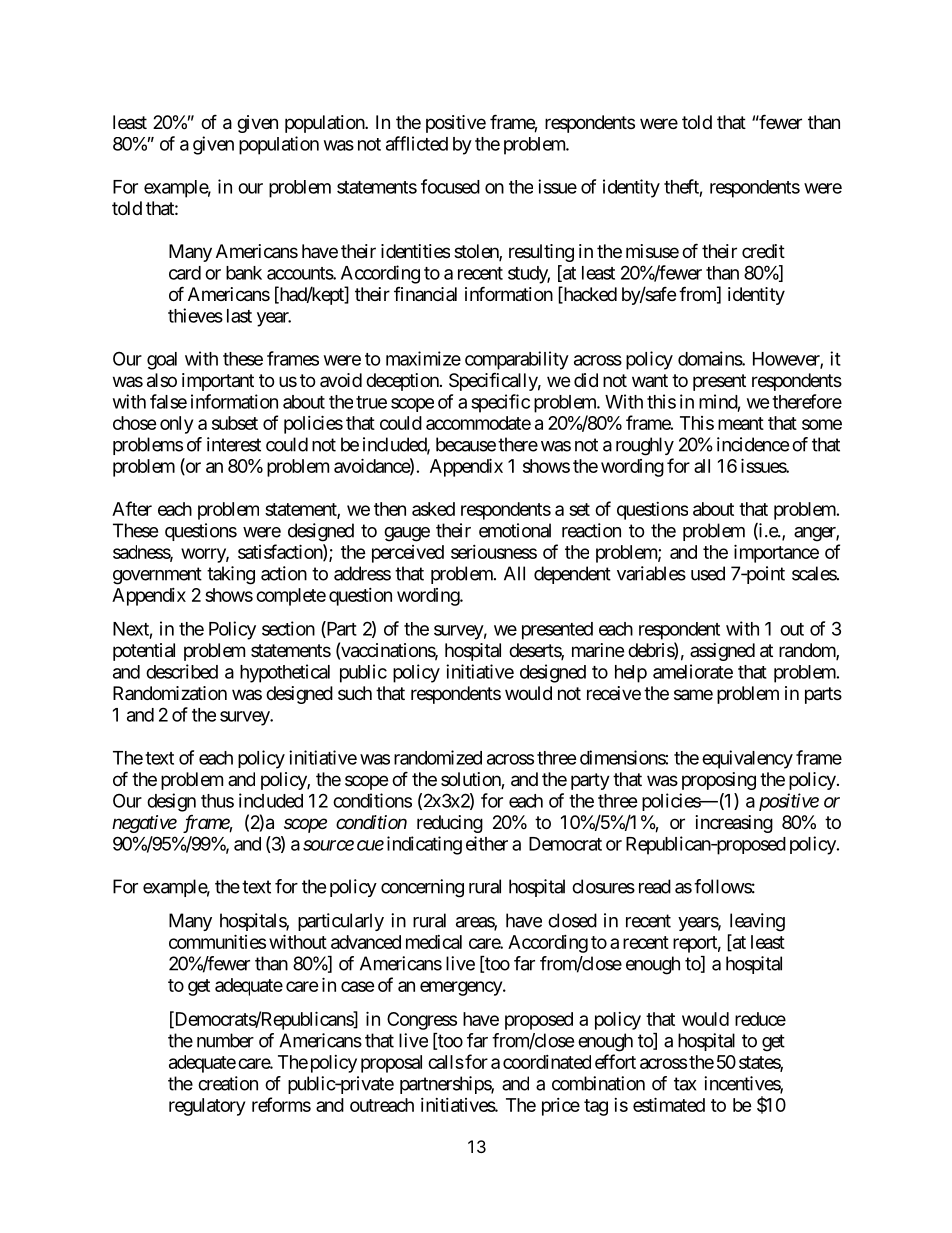 The width and height of the page is (952, 1233). Describe the element at coordinates (355, 693) in the page. I see `such` at that location.
